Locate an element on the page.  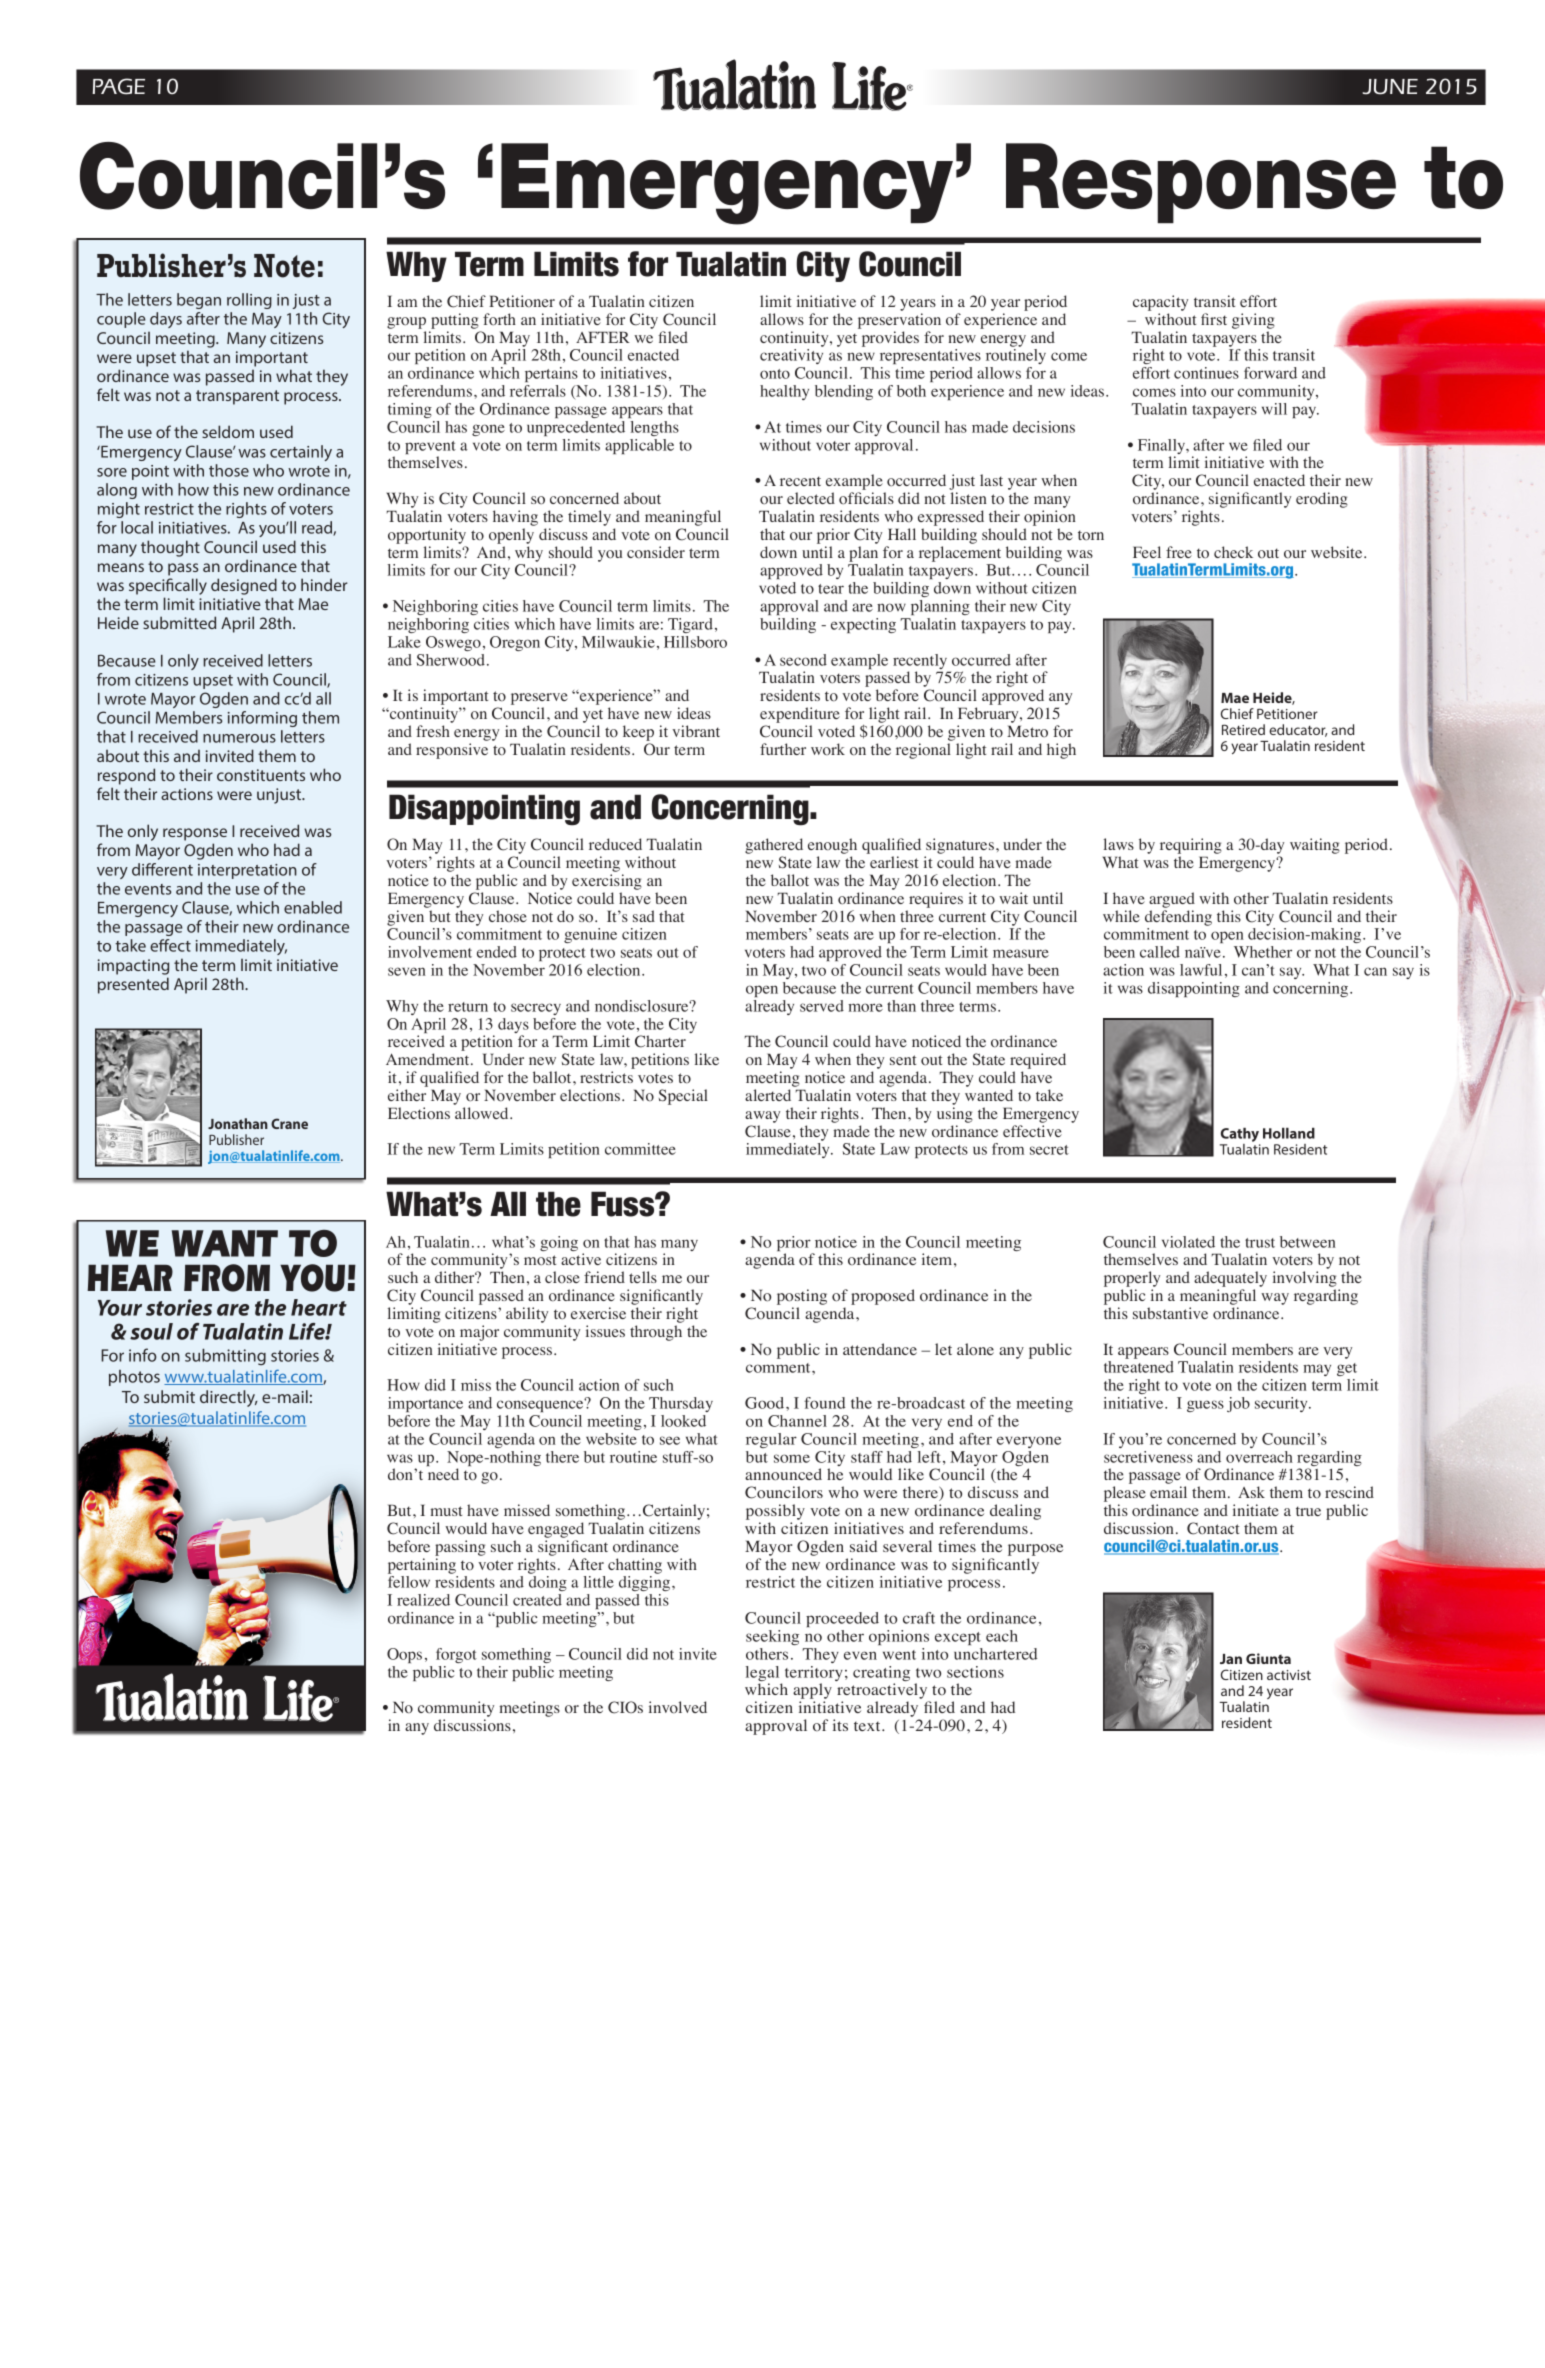
legal is located at coordinates (764, 1675).
